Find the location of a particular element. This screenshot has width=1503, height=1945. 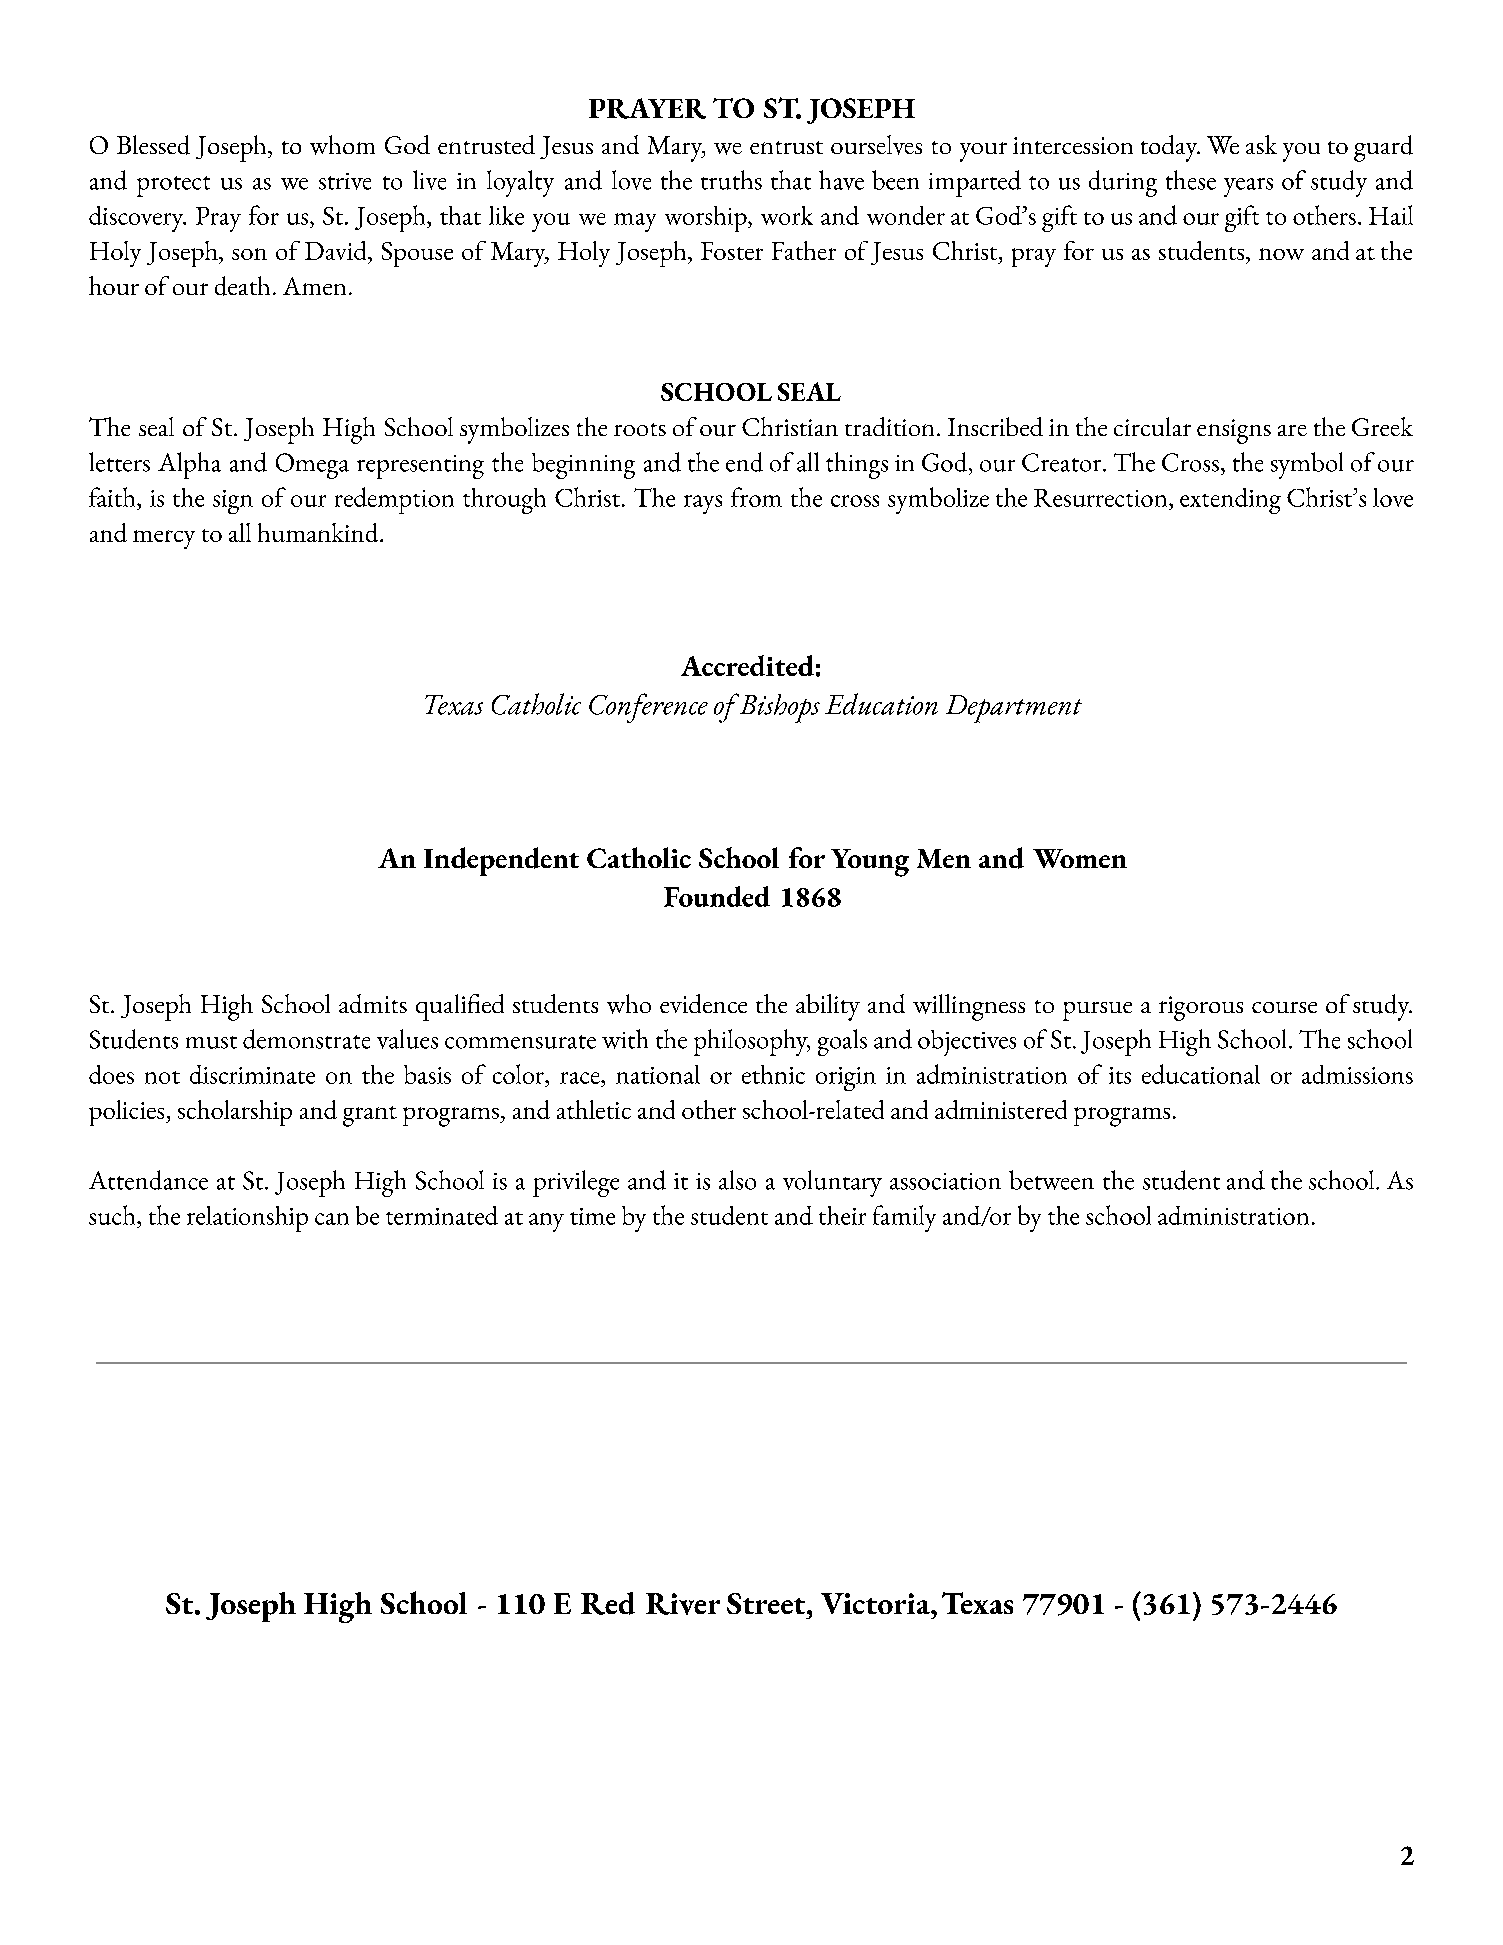

Street is located at coordinates (767, 1603).
